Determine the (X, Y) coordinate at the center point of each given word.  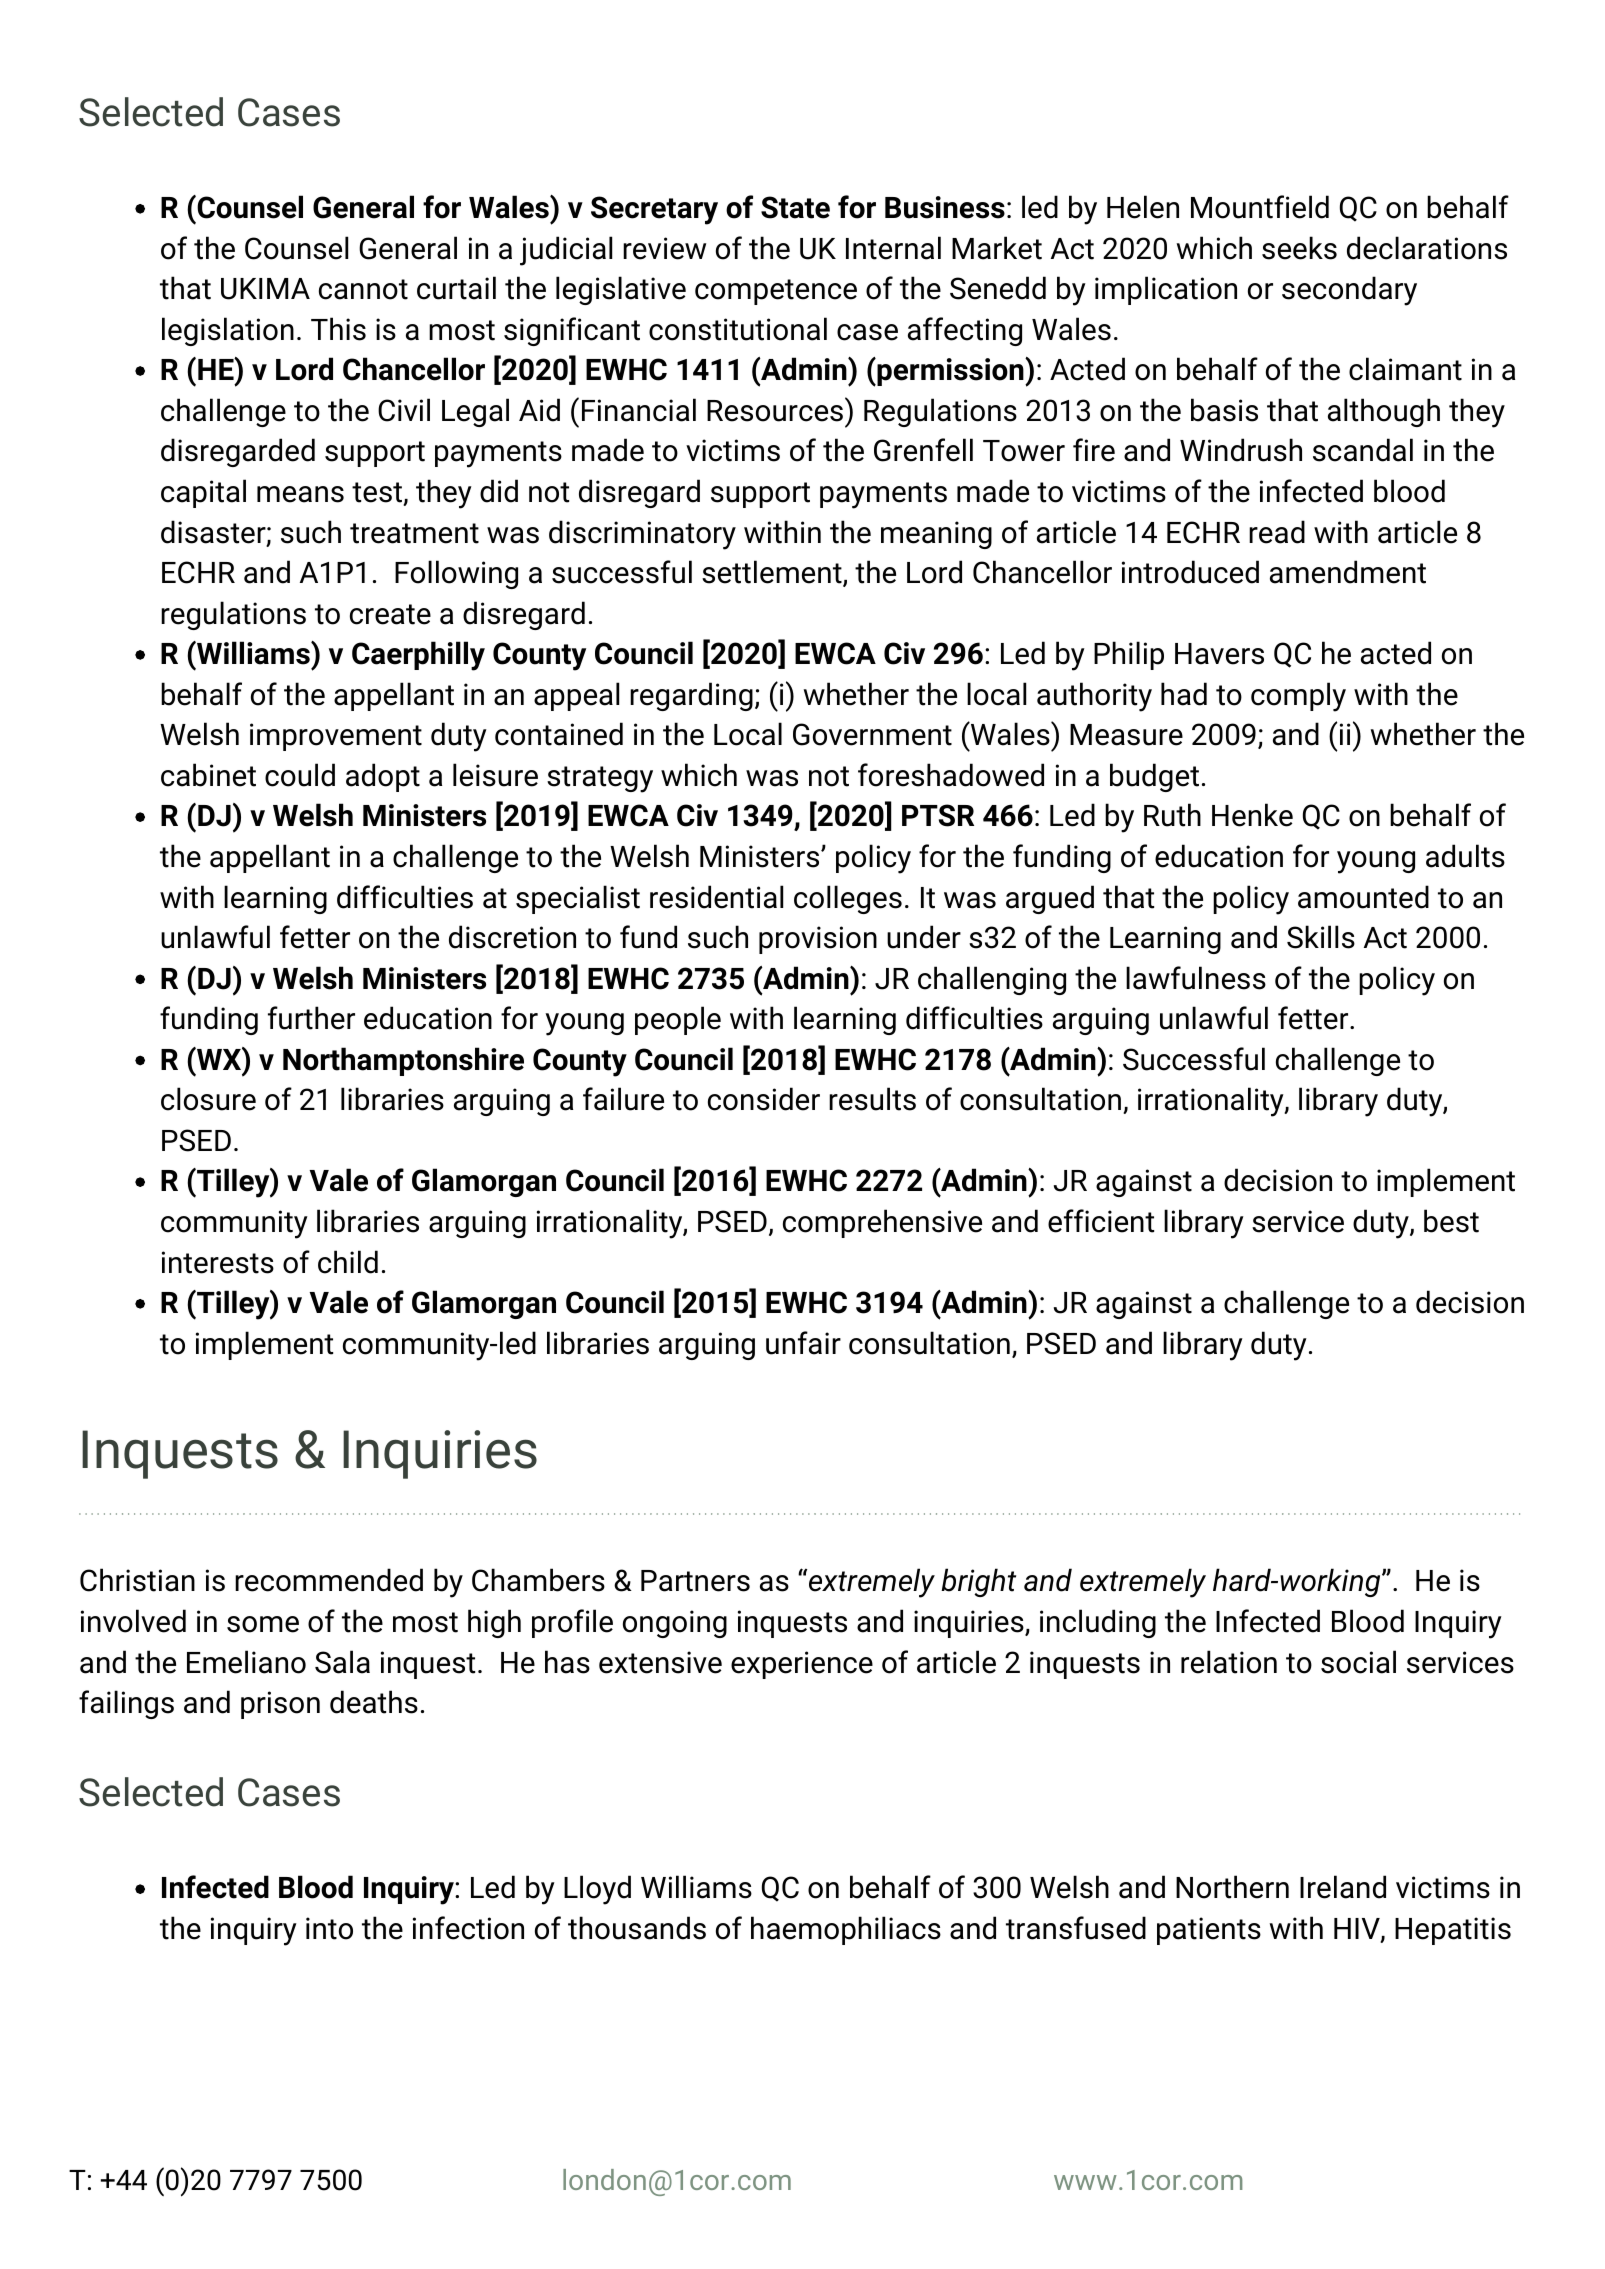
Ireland (1343, 1887)
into (329, 1928)
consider (764, 1099)
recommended (329, 1580)
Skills (1321, 937)
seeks (1299, 248)
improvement (336, 737)
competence (776, 292)
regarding (691, 696)
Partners (695, 1581)
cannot (363, 289)
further (311, 1018)
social (1358, 1662)
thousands (637, 1928)
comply (1298, 697)
